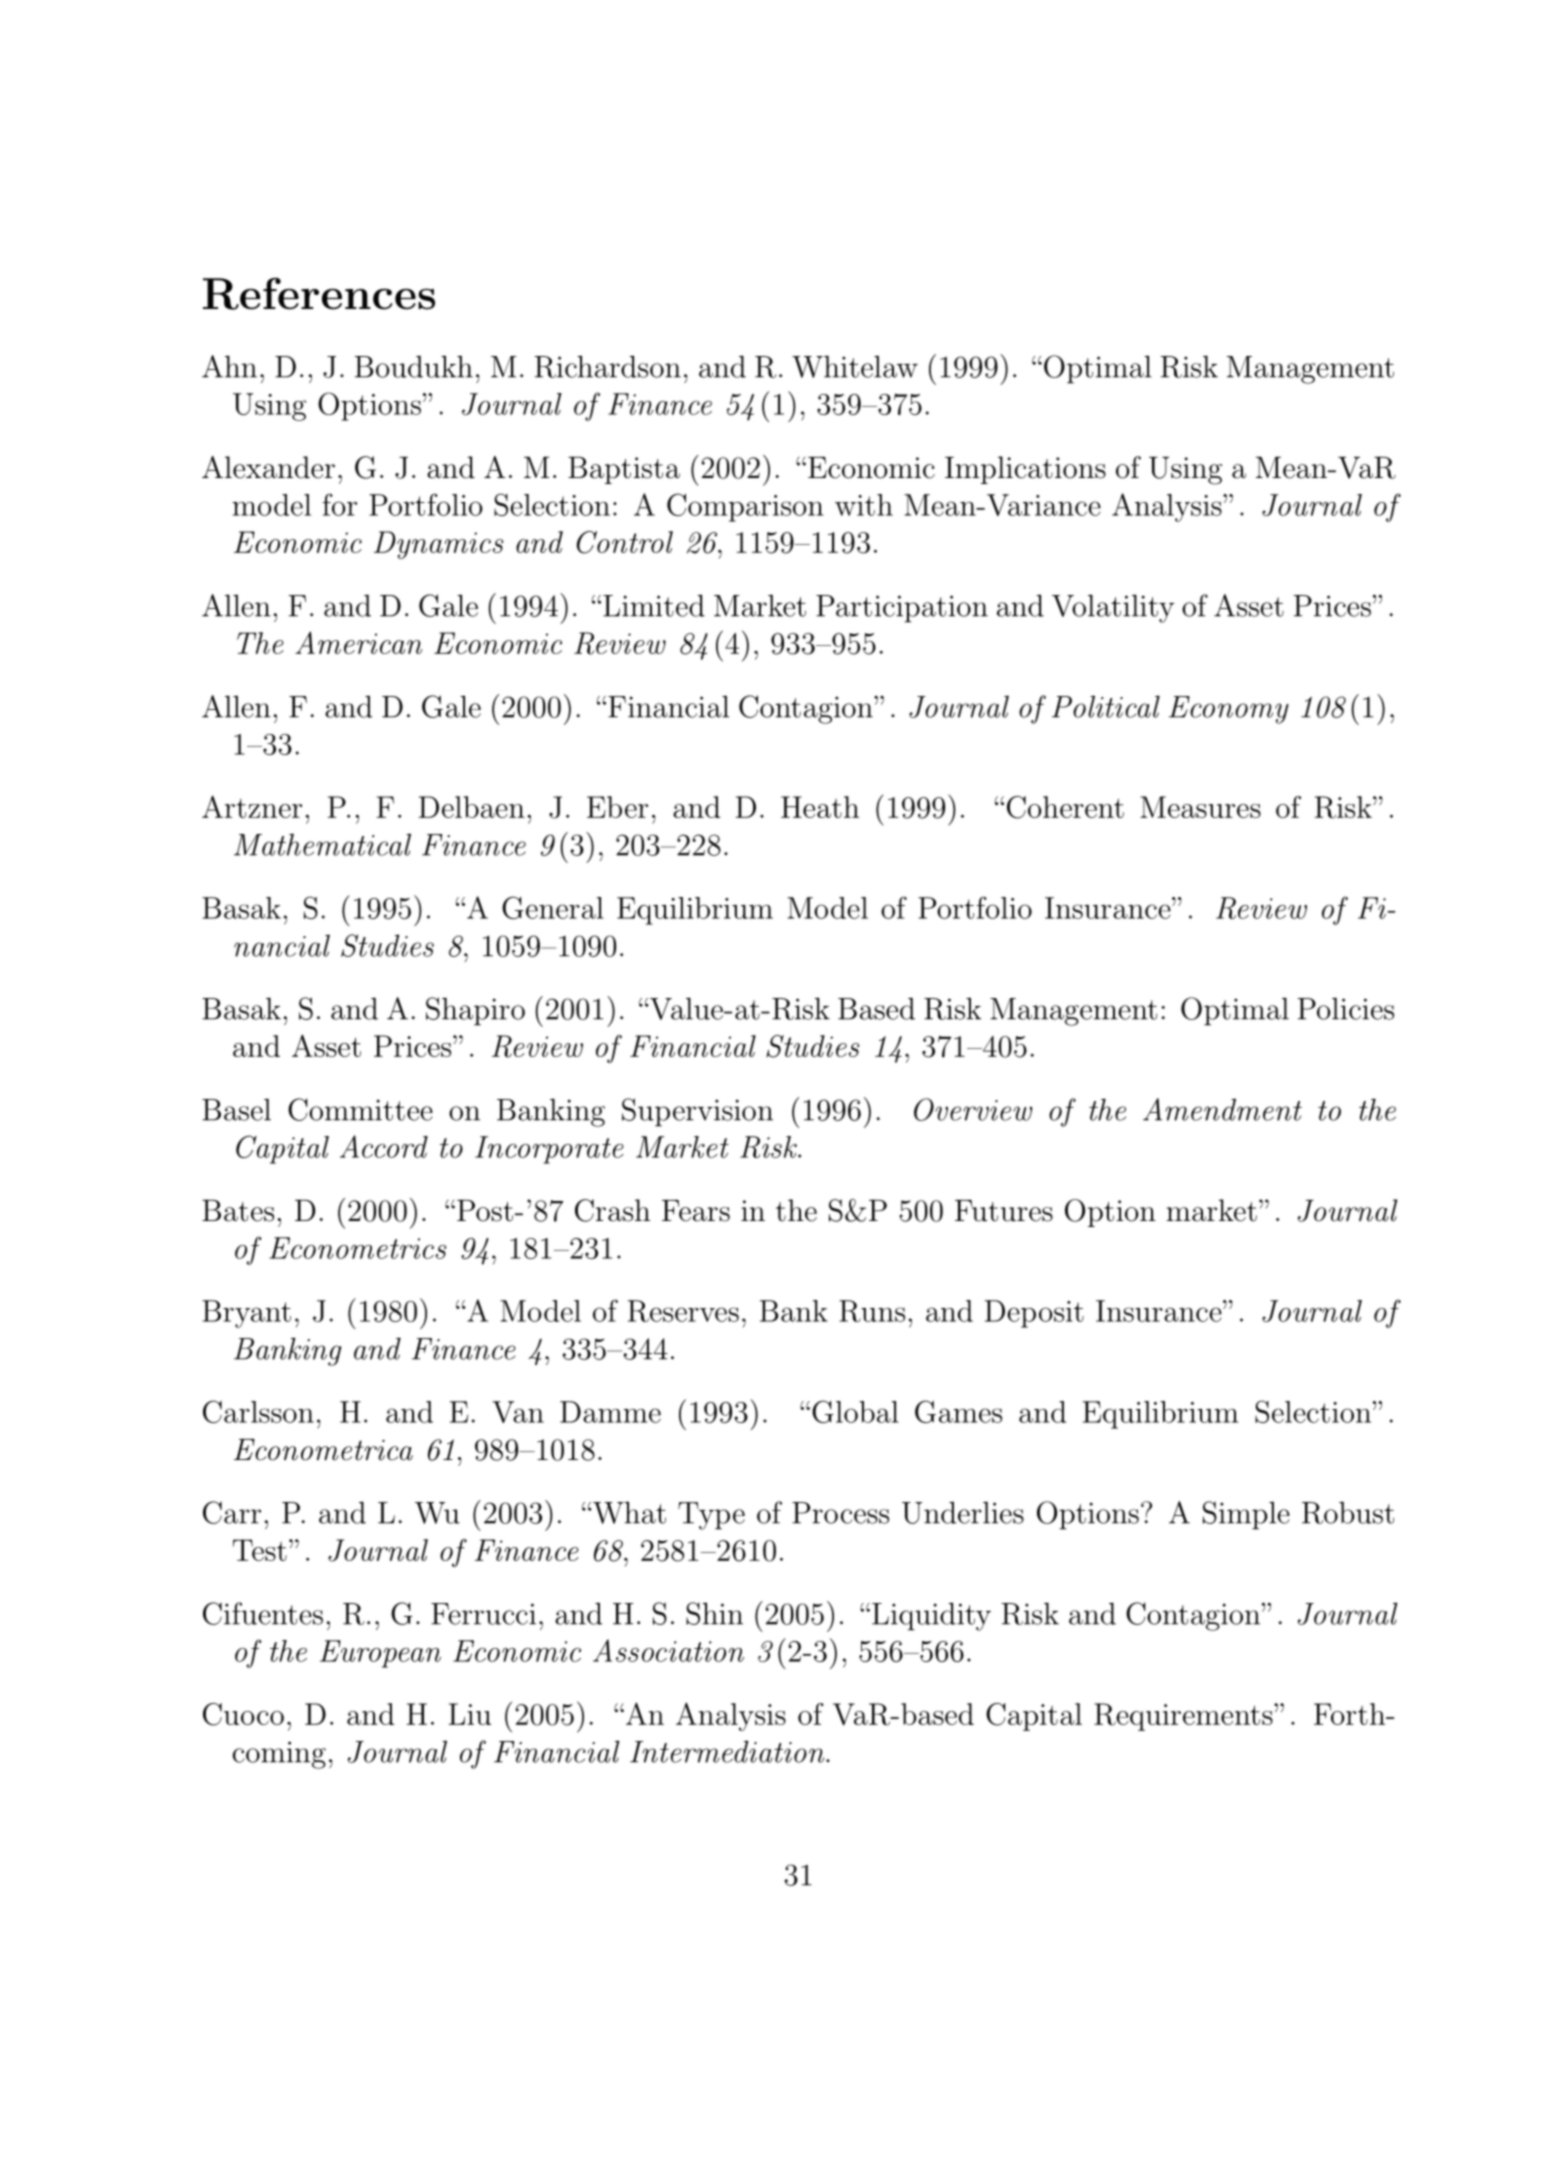 This screenshot has height=2184, width=1543. Describe the element at coordinates (384, 1146) in the screenshot. I see `Accord` at that location.
